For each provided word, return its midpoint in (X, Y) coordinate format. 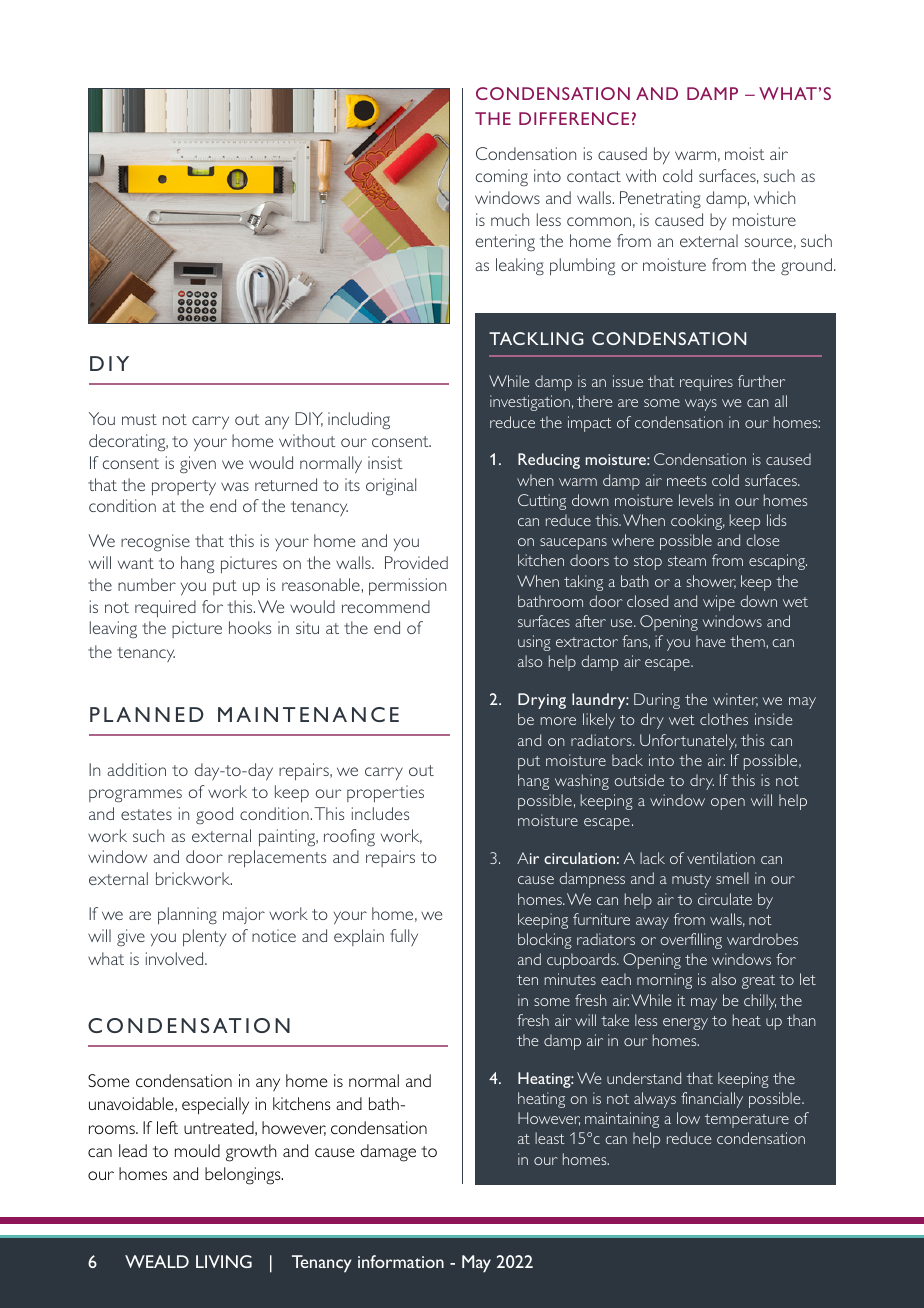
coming (502, 178)
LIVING (224, 1261)
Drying (542, 701)
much (510, 219)
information (401, 1261)
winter (735, 700)
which (774, 197)
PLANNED (147, 714)
